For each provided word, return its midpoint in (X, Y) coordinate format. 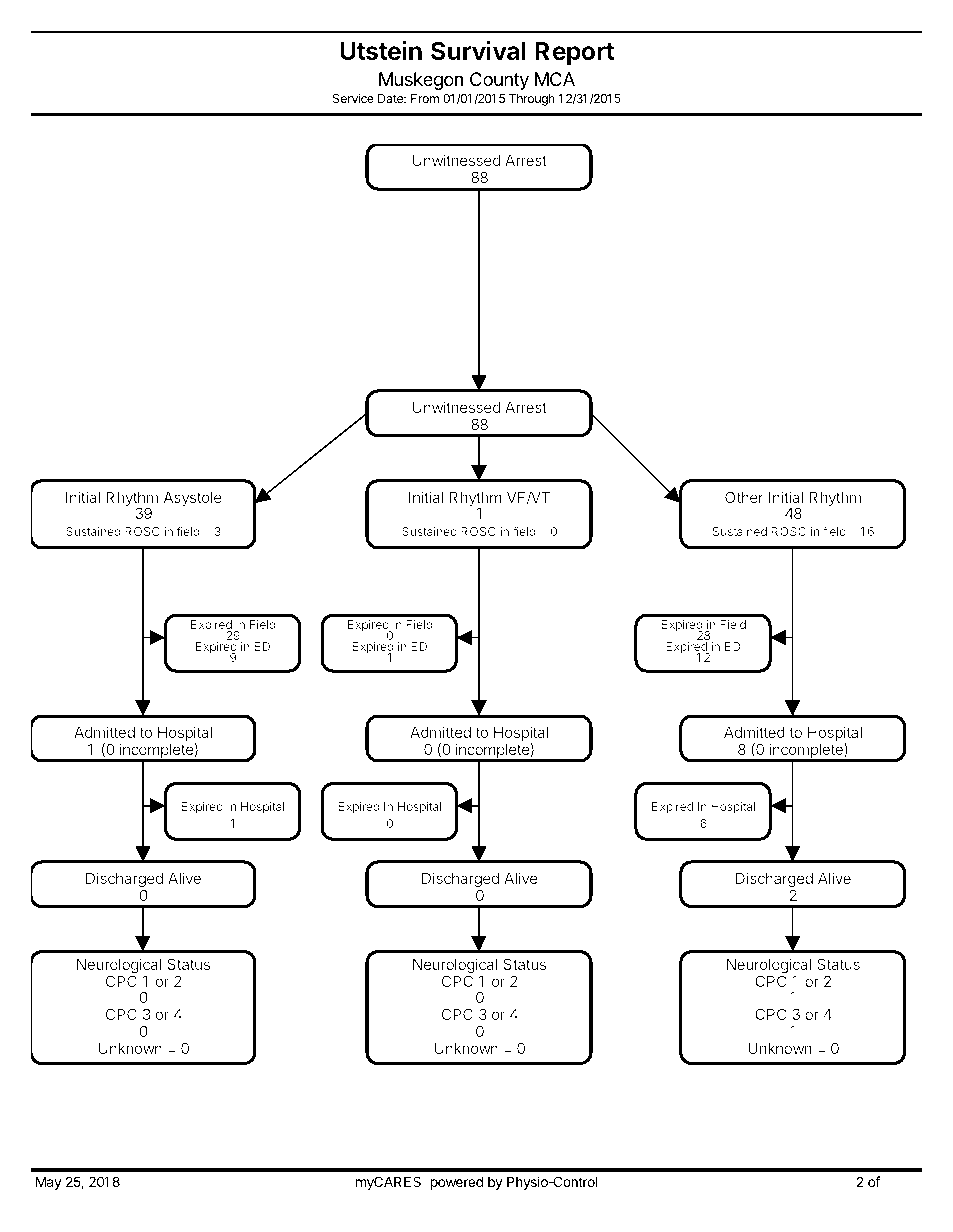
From (425, 98)
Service (353, 98)
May (49, 1183)
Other (744, 497)
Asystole (192, 498)
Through (532, 100)
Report (575, 53)
